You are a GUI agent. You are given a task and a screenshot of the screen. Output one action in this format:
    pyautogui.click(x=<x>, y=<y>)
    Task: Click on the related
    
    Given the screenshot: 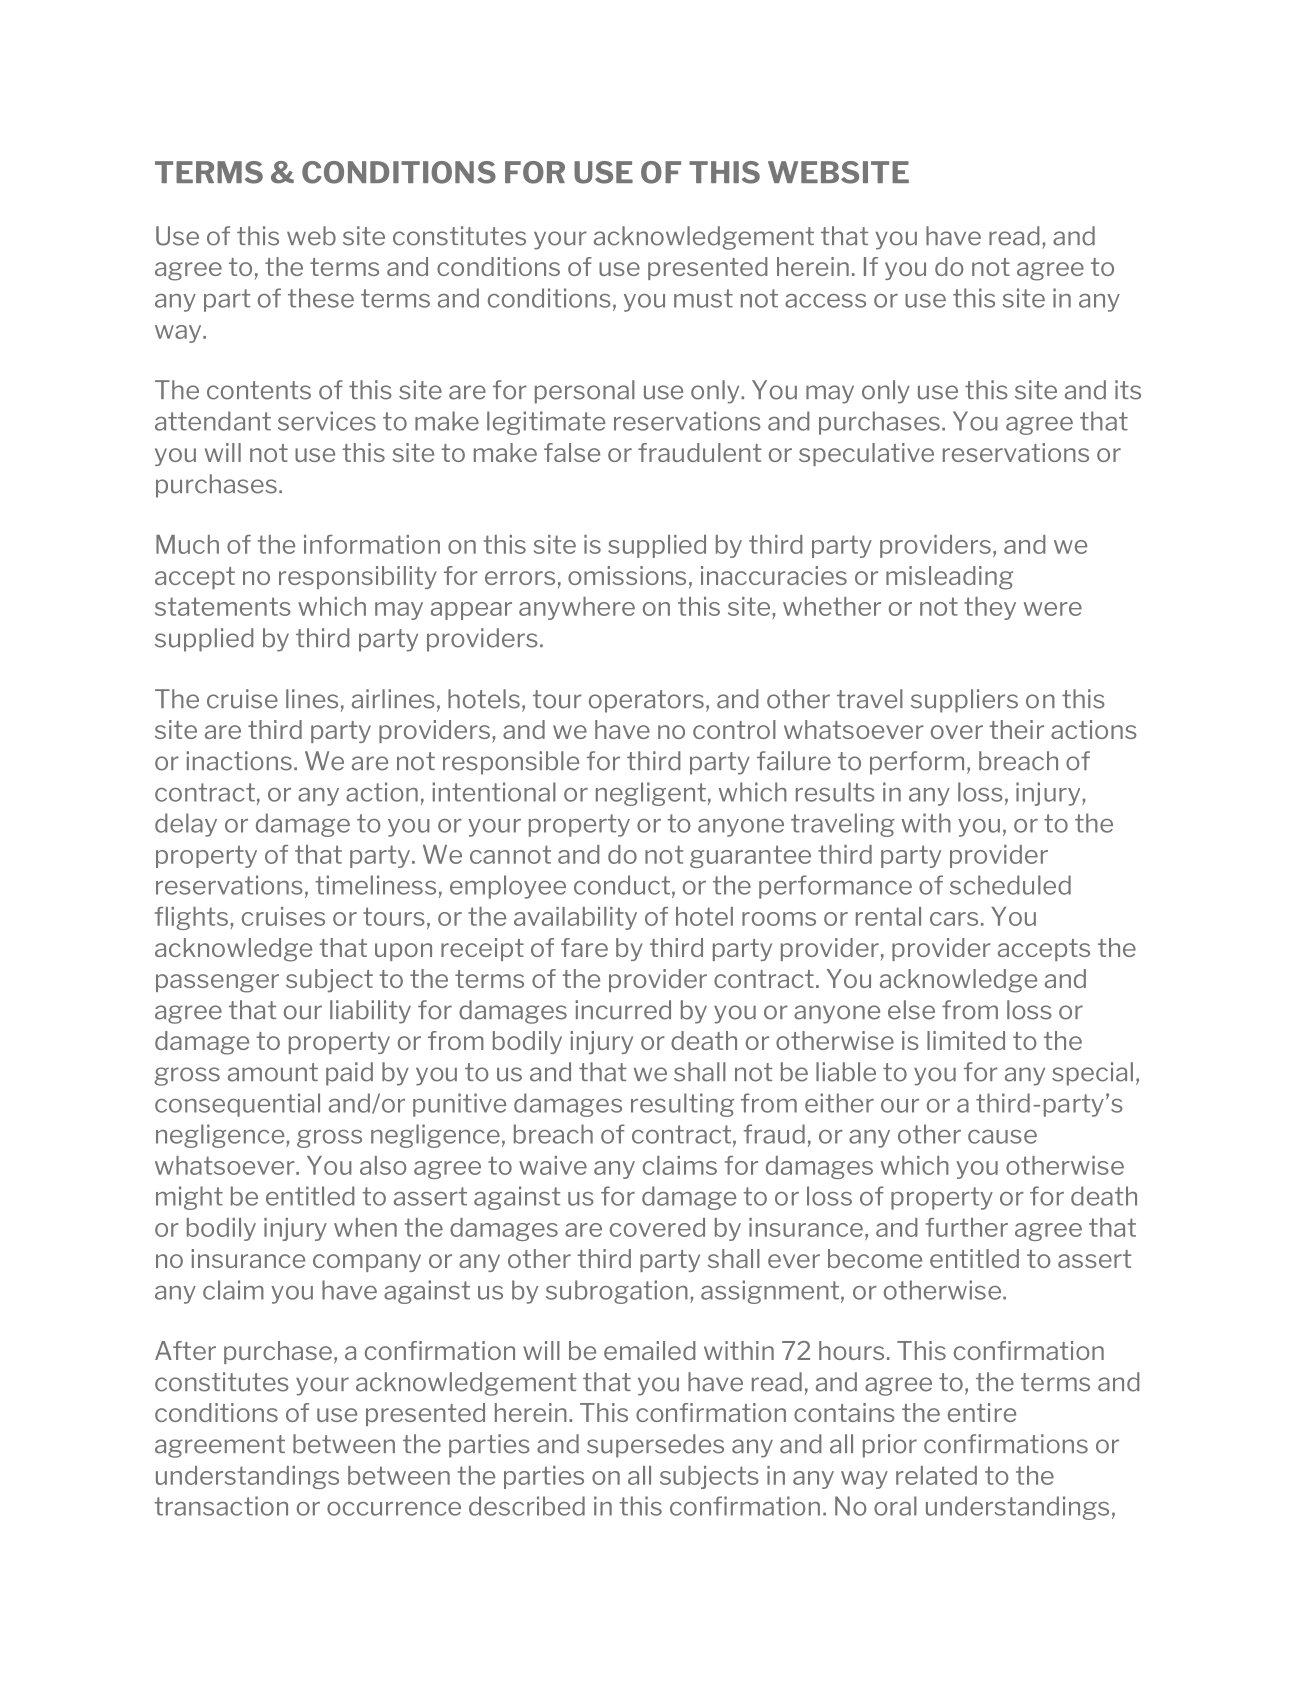 What is the action you would take?
    pyautogui.click(x=936, y=1475)
